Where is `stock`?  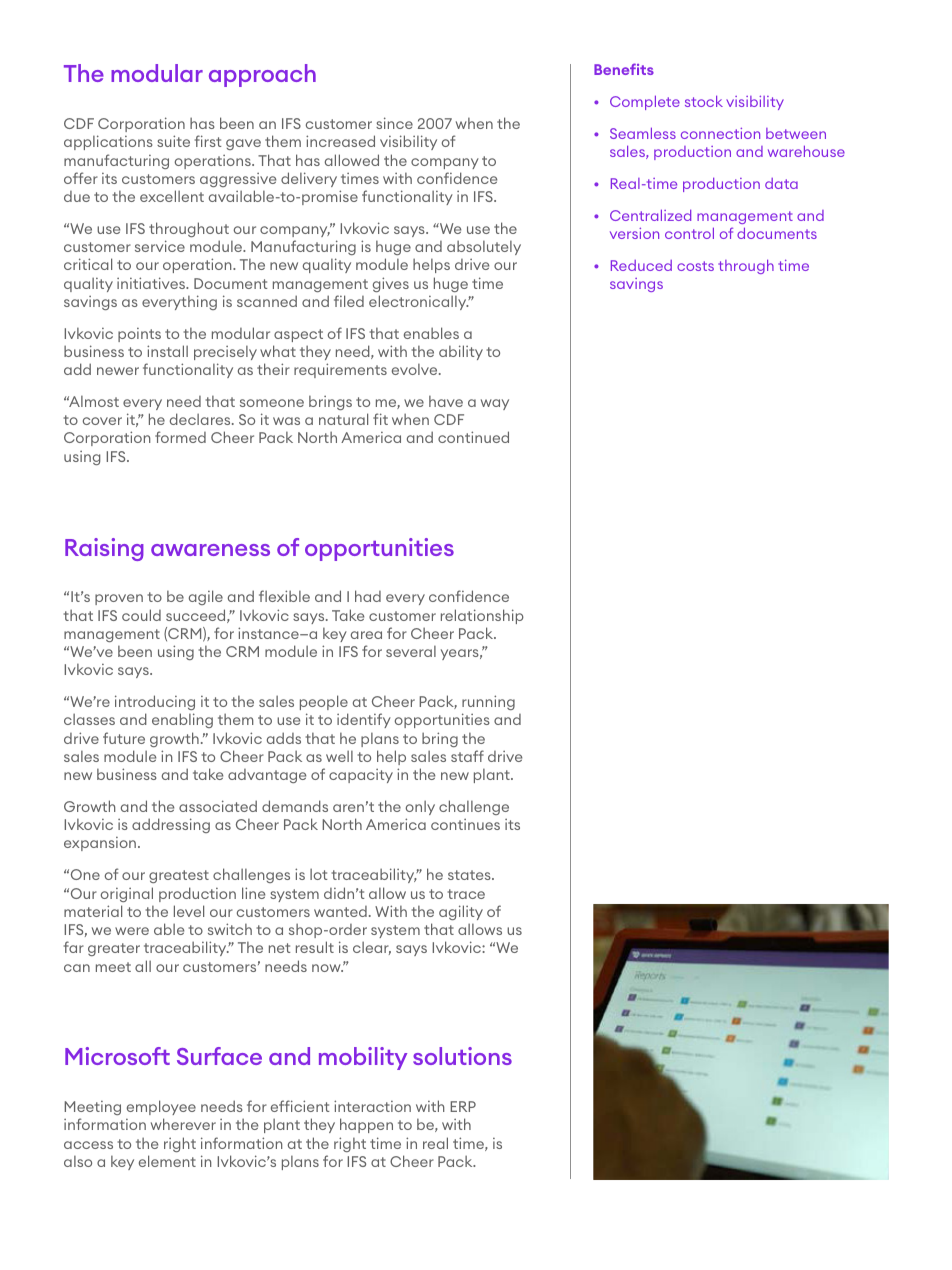
stock is located at coordinates (704, 101).
